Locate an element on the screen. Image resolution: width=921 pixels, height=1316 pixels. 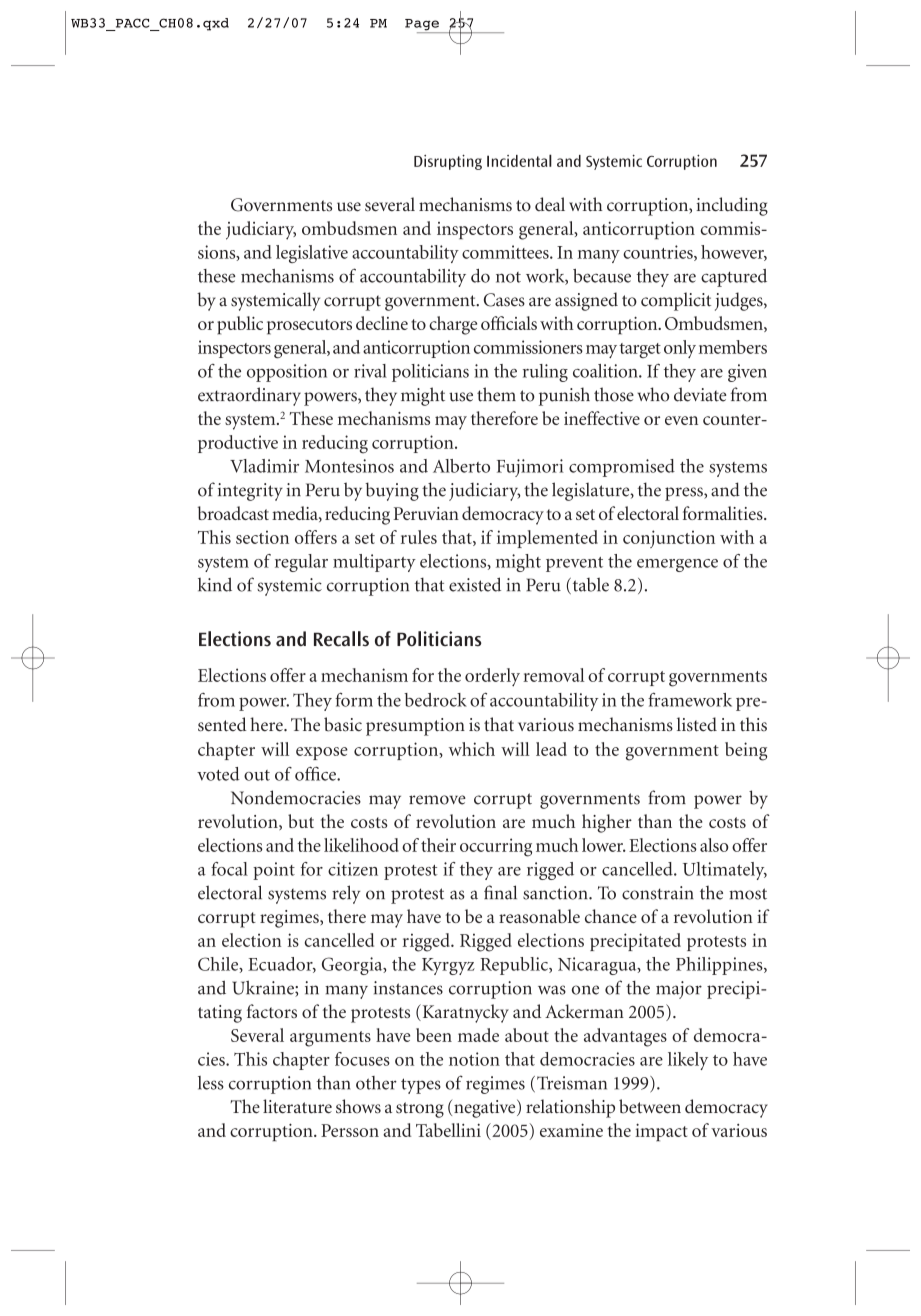
including is located at coordinates (732, 206).
